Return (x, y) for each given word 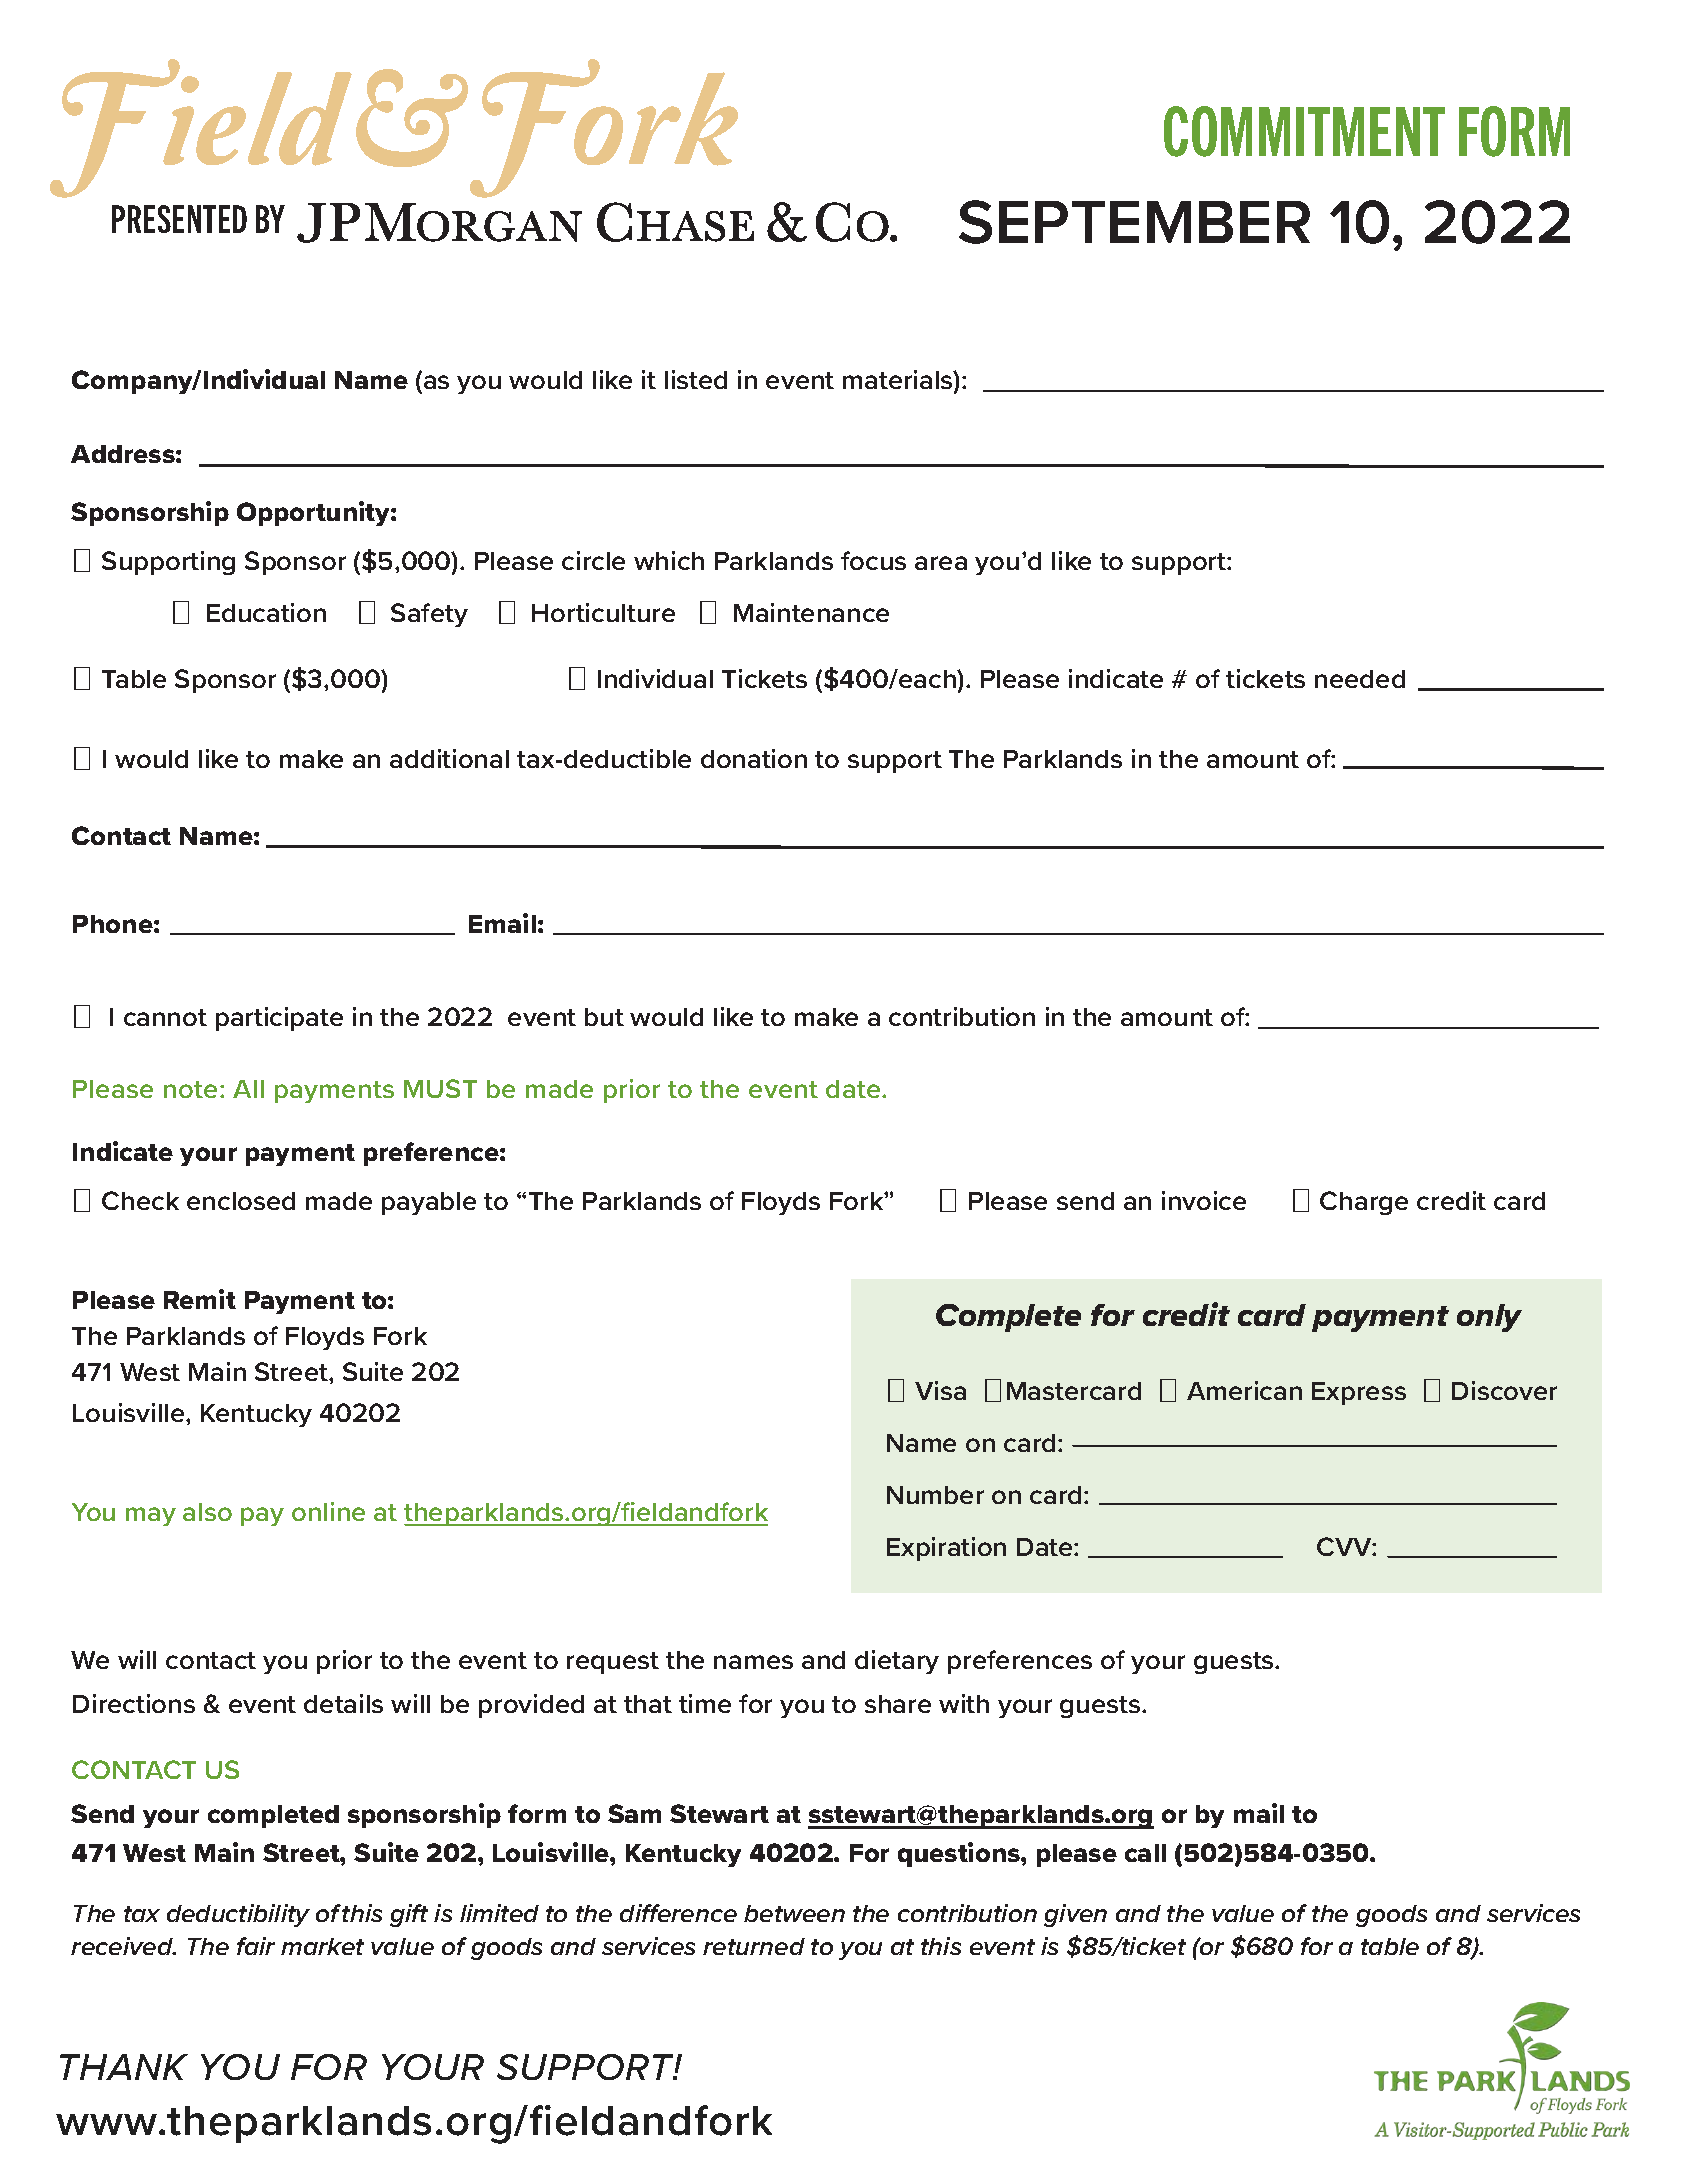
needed (1360, 679)
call (1145, 1853)
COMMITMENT (1304, 131)
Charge (1364, 1203)
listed (696, 379)
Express (1359, 1393)
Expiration (946, 1549)
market (322, 1946)
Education (266, 612)
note (190, 1089)
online (328, 1511)
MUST (440, 1088)
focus (873, 560)
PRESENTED (179, 219)
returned (754, 1946)
